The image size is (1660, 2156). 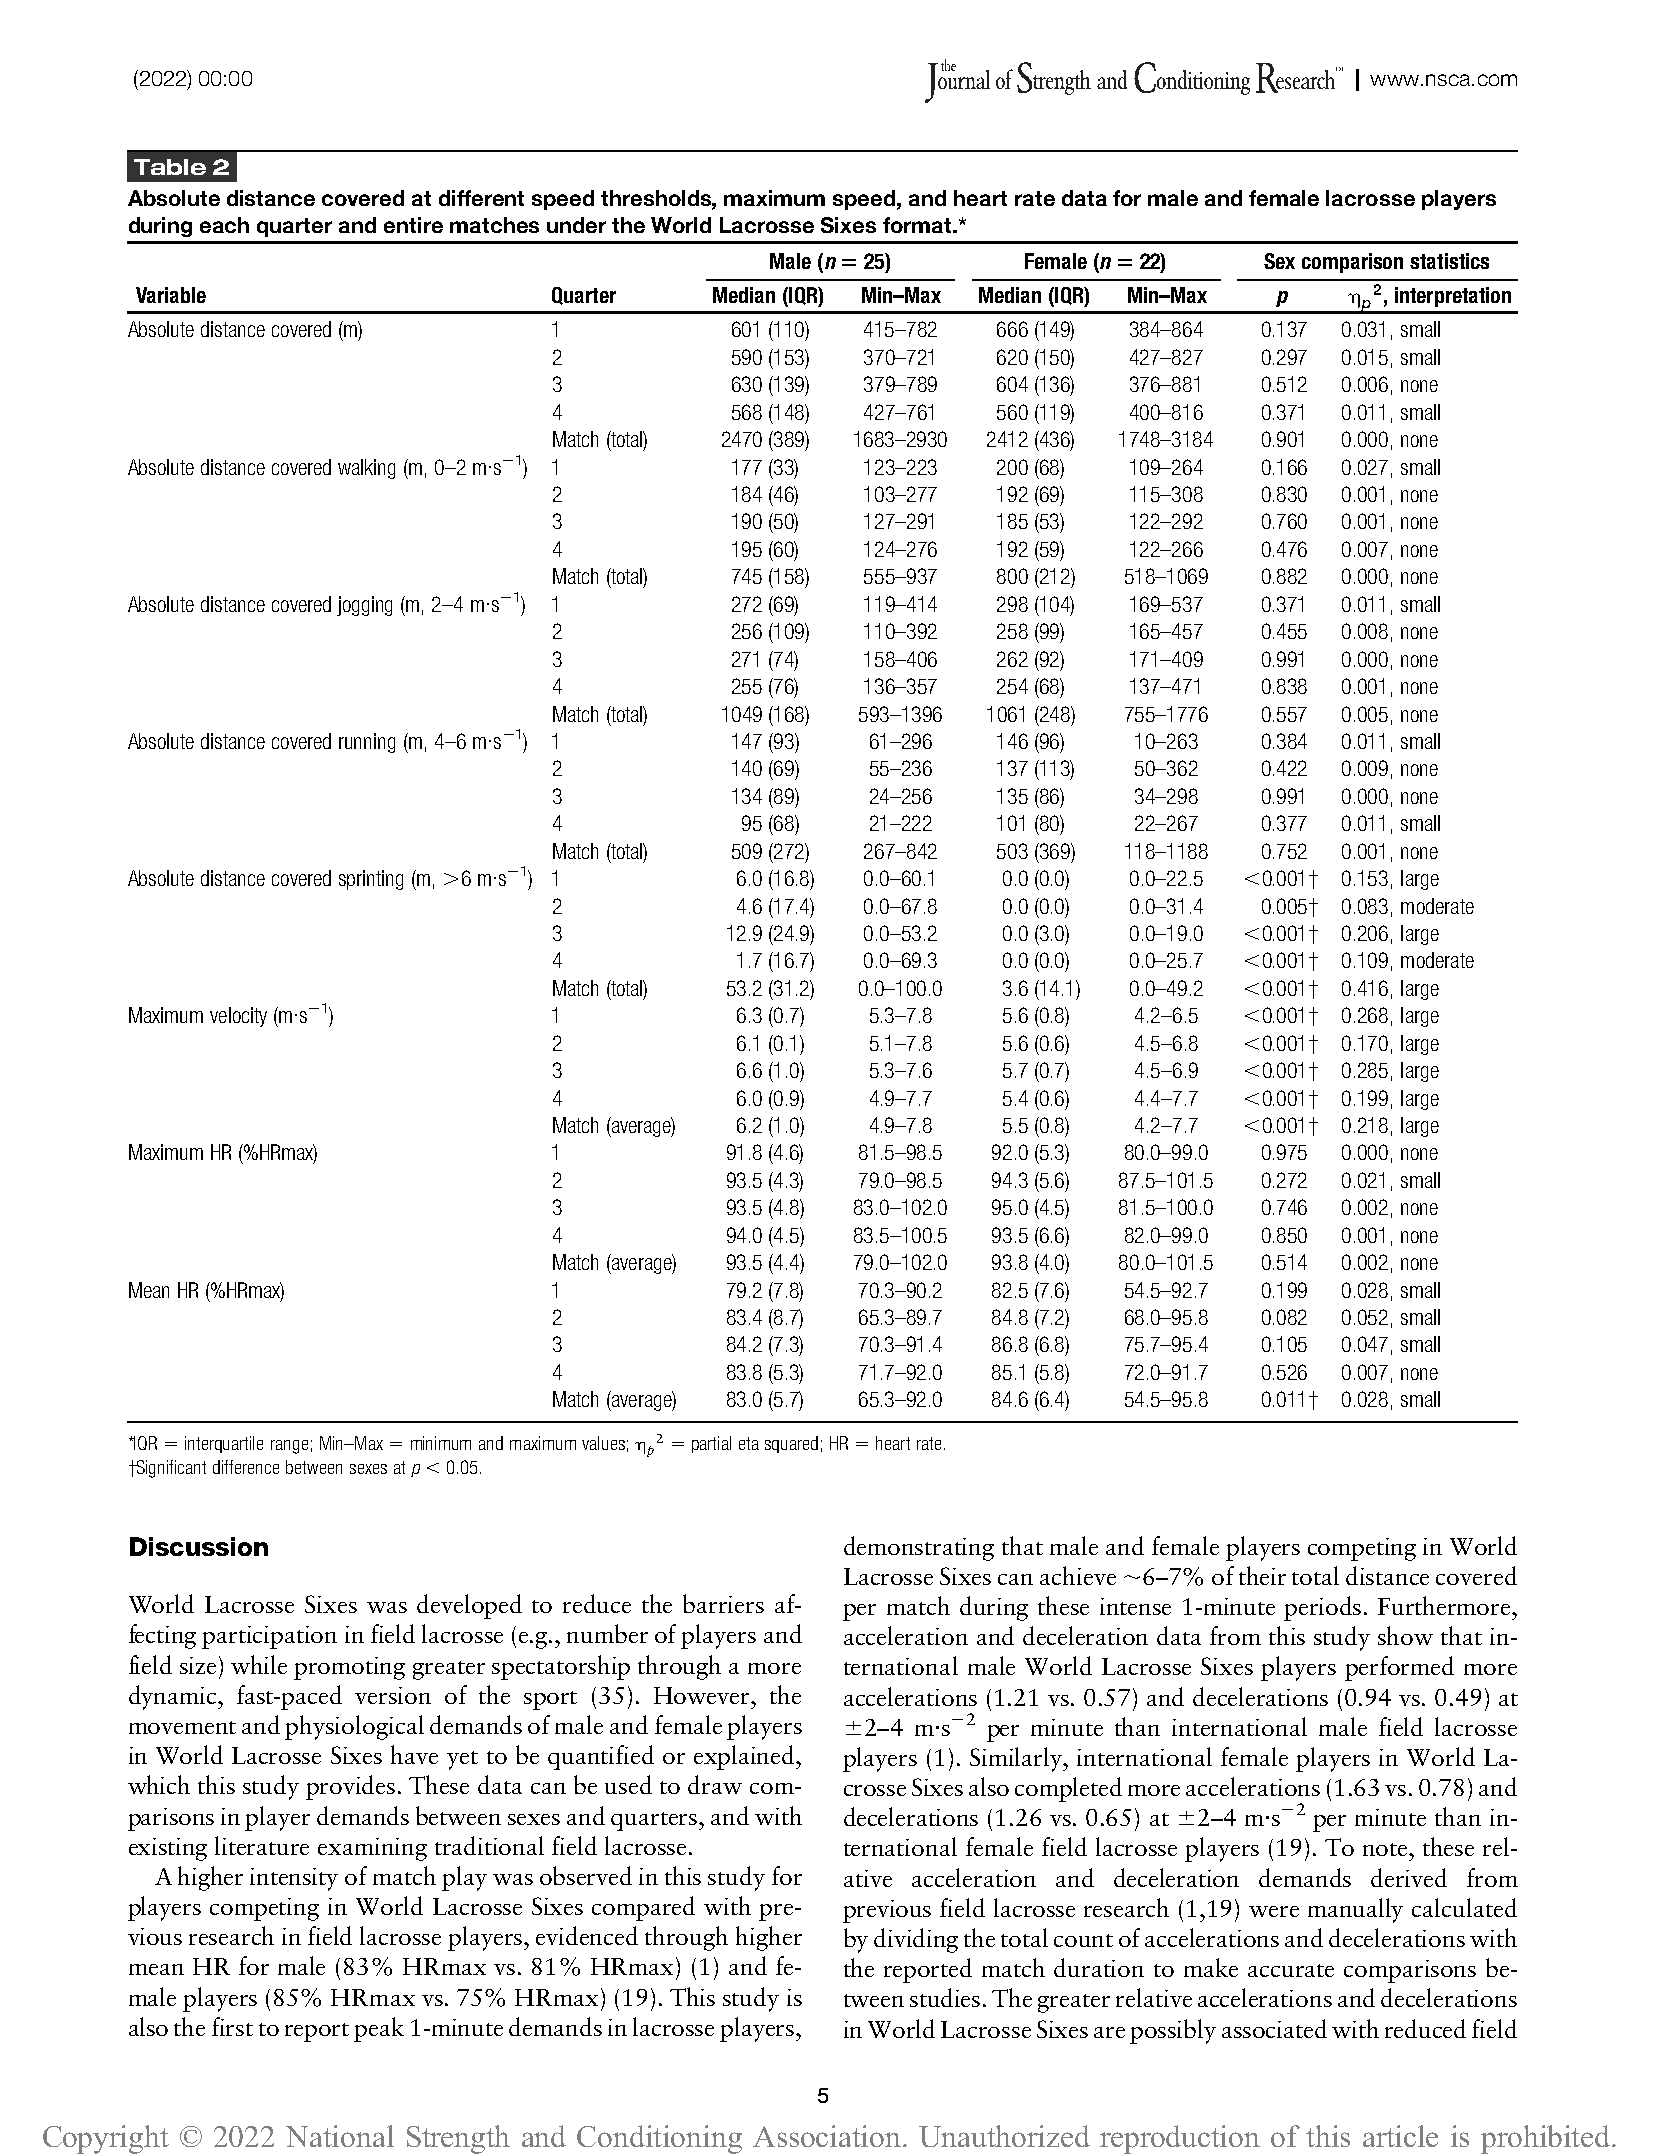 What do you see at coordinates (1400, 2136) in the image?
I see `article` at bounding box center [1400, 2136].
